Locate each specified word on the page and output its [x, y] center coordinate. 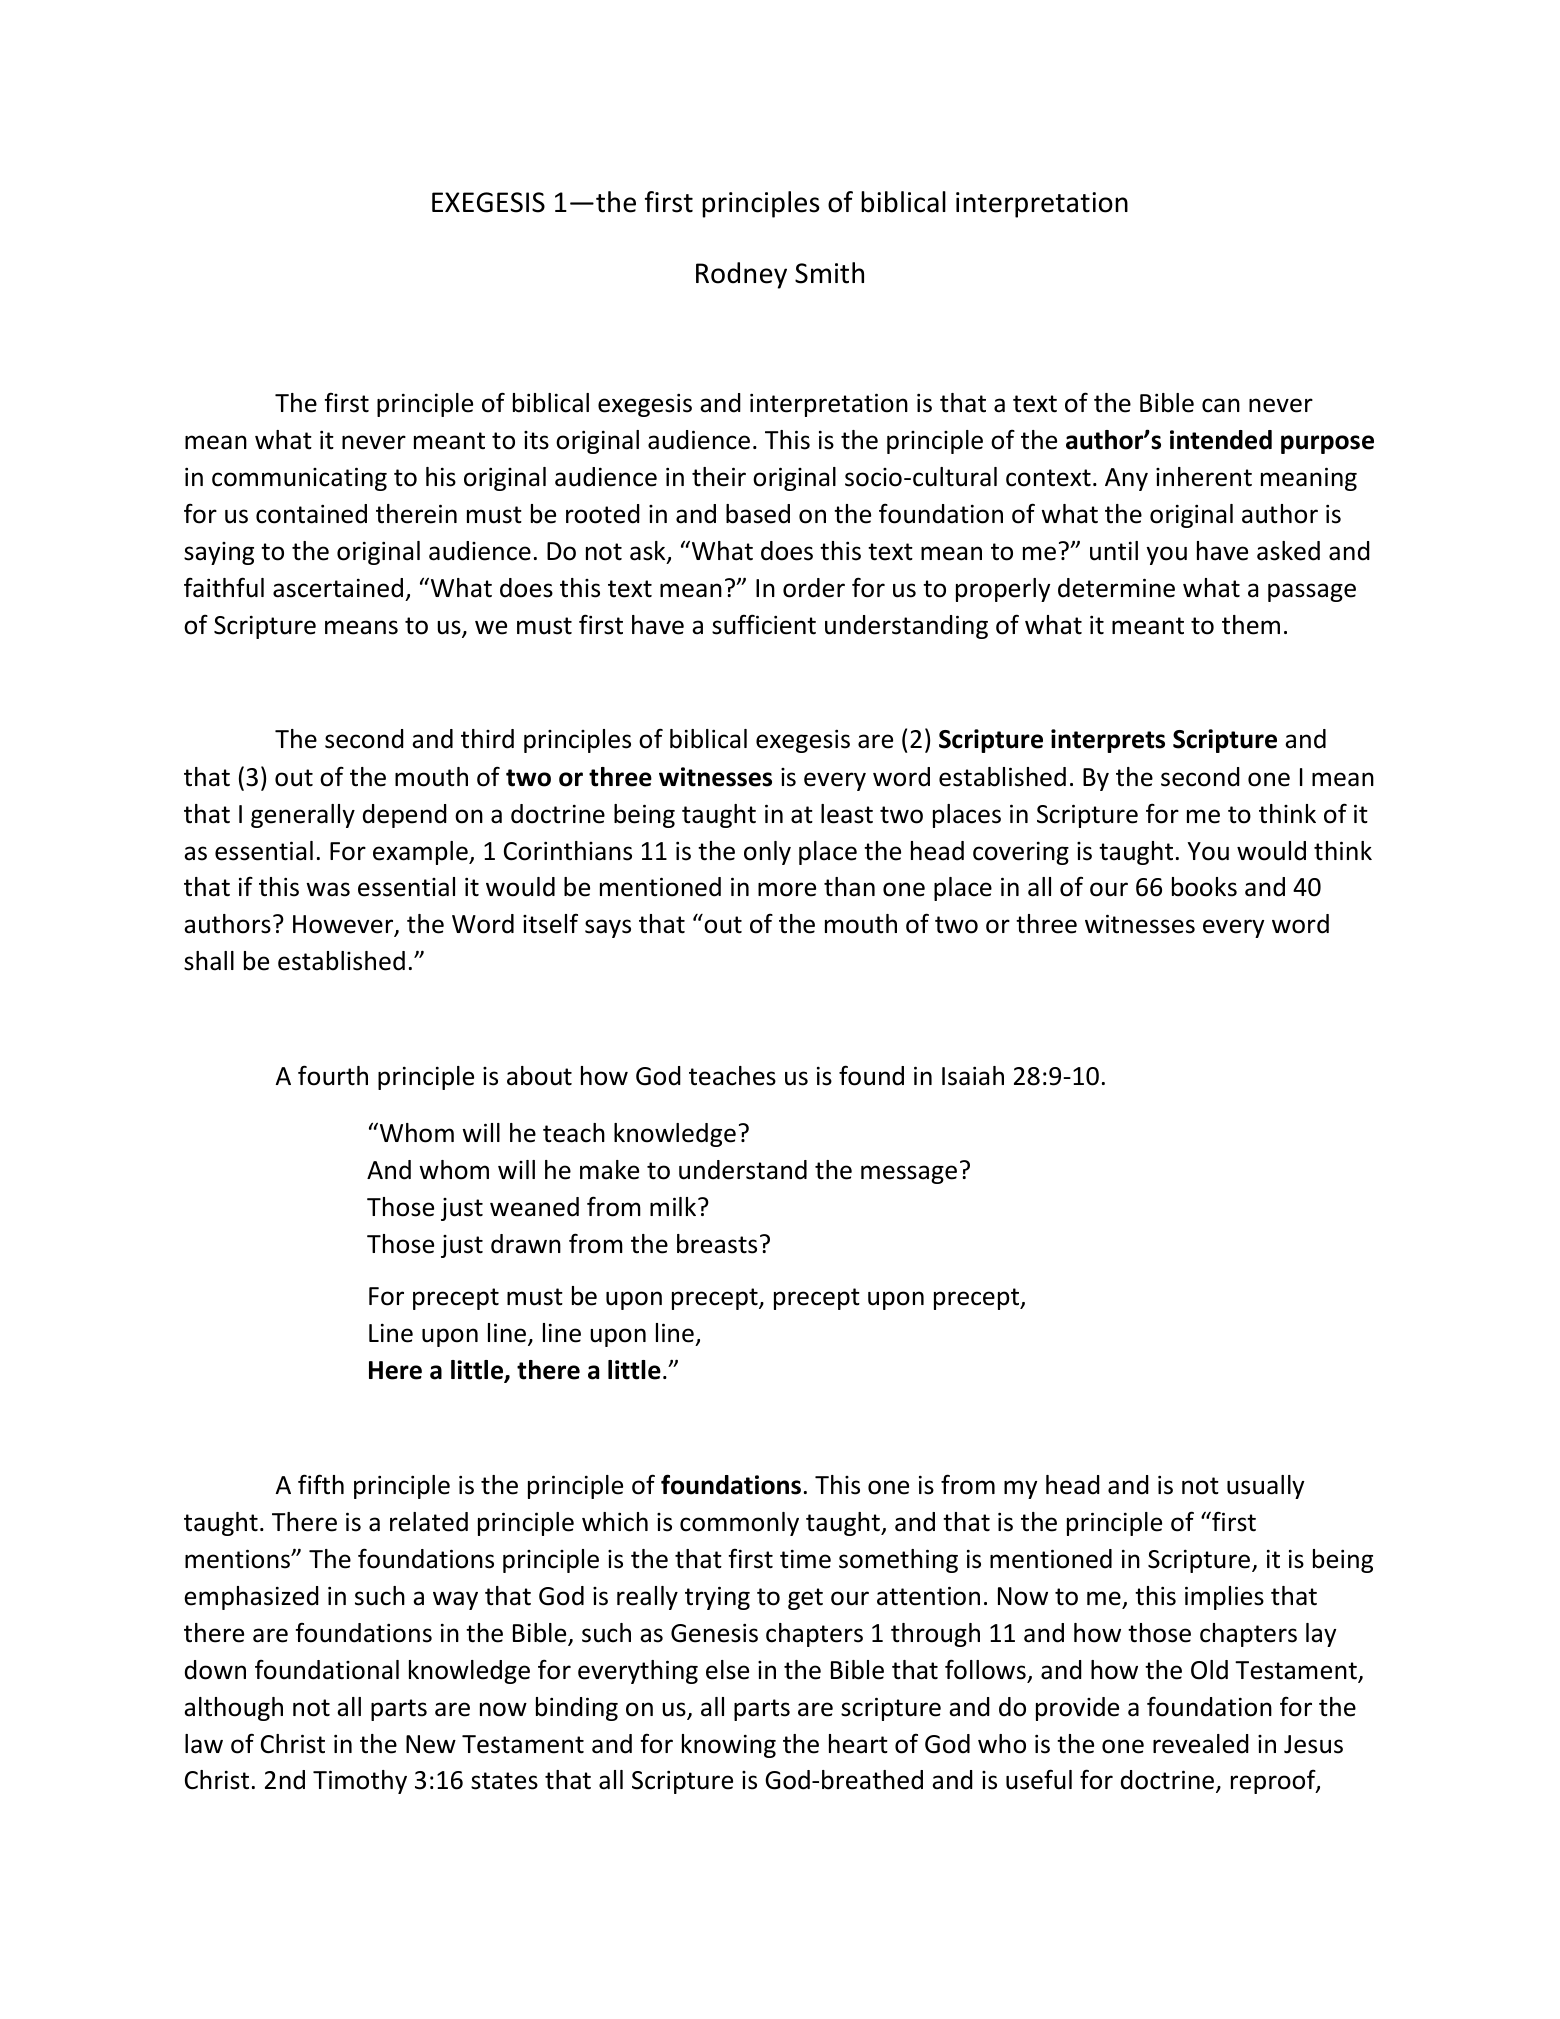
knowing [729, 1746]
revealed [1201, 1744]
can [1221, 405]
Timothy [360, 1782]
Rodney [741, 275]
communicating [299, 479]
